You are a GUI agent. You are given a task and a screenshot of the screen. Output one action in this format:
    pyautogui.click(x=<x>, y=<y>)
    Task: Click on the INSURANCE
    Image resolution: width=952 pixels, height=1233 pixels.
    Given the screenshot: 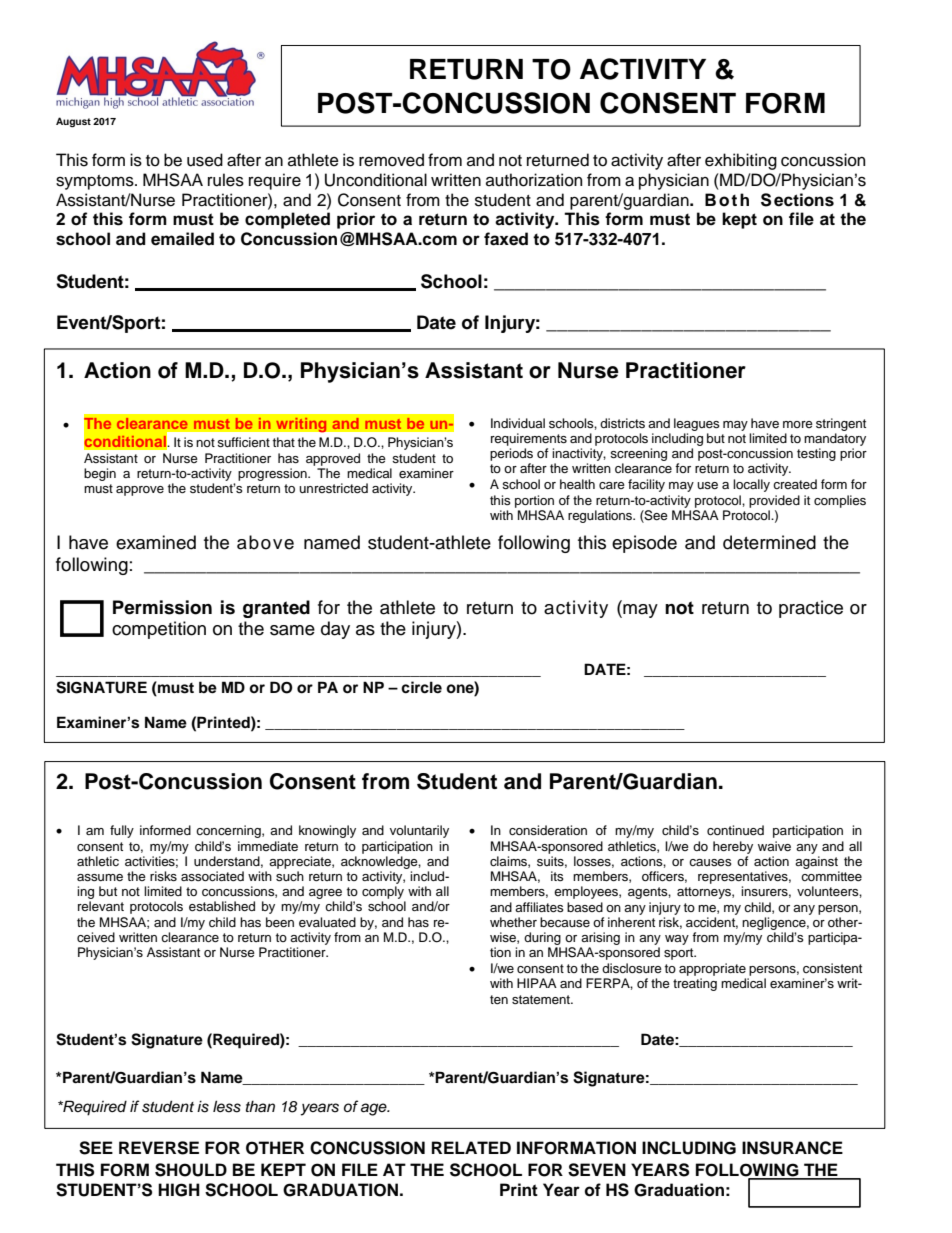 What is the action you would take?
    pyautogui.click(x=792, y=1148)
